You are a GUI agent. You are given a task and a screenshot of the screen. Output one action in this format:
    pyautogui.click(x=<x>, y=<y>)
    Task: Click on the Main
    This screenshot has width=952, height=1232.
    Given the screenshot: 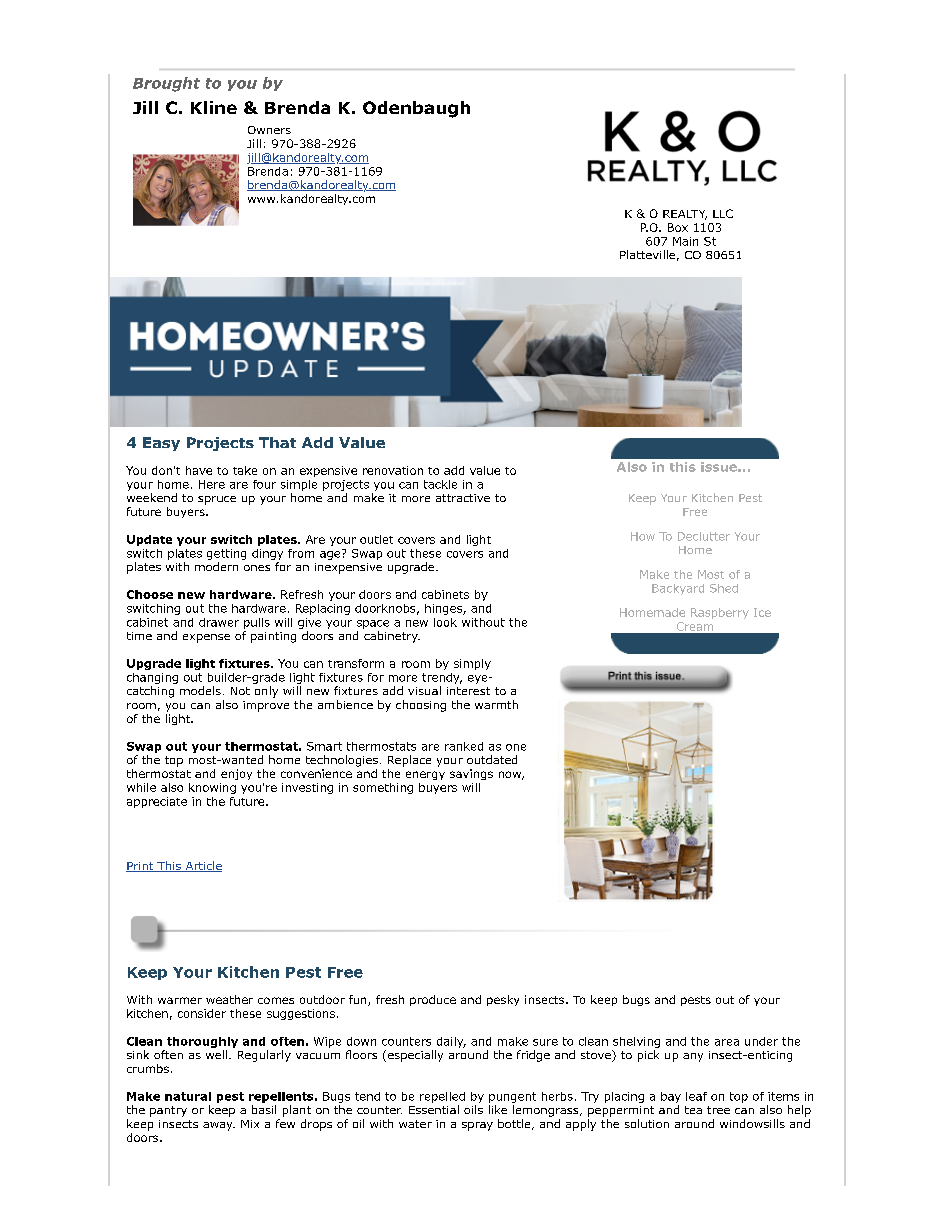 What is the action you would take?
    pyautogui.click(x=685, y=241)
